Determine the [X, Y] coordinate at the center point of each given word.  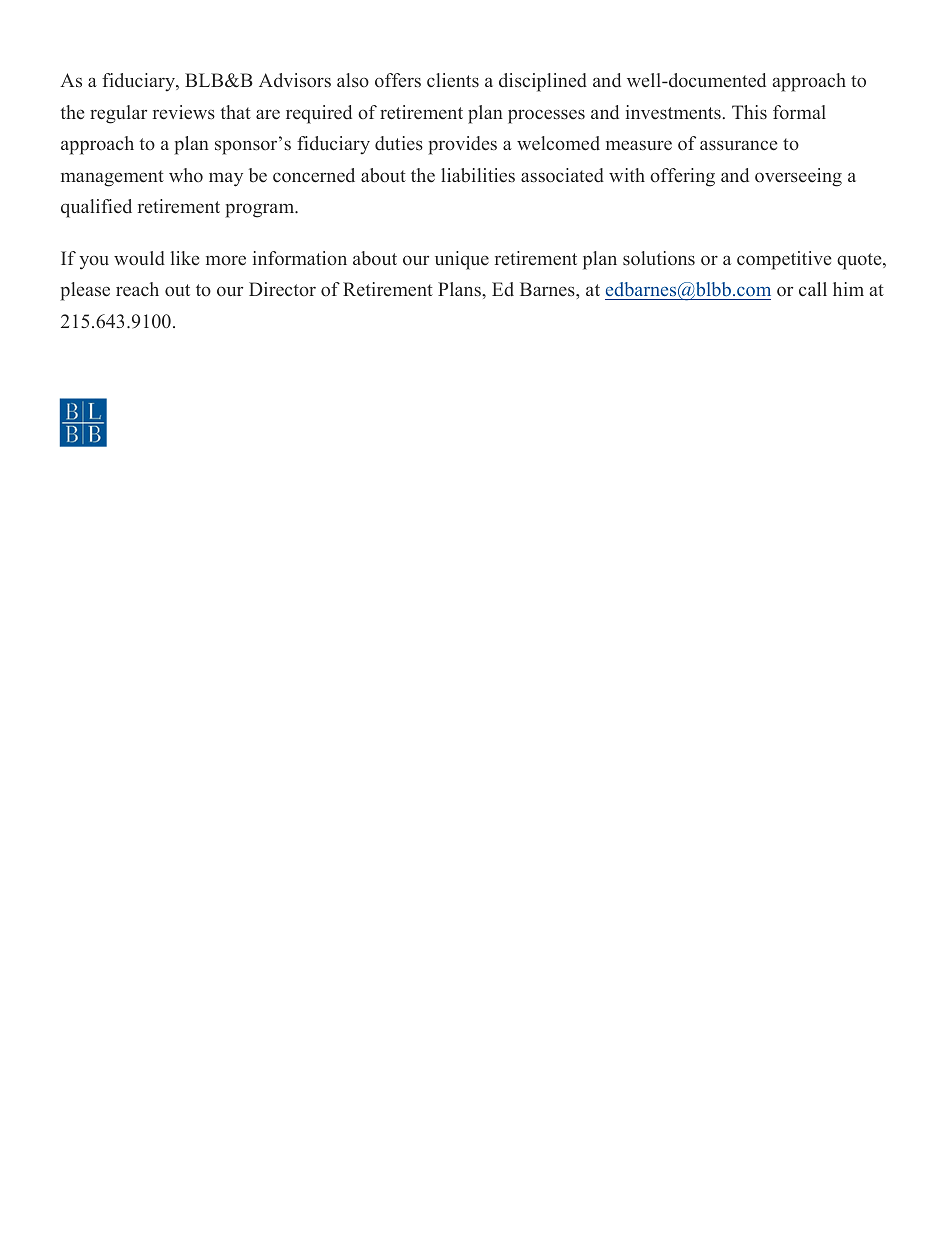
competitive [784, 260]
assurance [738, 145]
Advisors [295, 80]
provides [462, 145]
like [185, 258]
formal [799, 112]
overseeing [798, 177]
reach [137, 289]
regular [118, 114]
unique [462, 260]
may [226, 179]
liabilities [478, 175]
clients [453, 80]
